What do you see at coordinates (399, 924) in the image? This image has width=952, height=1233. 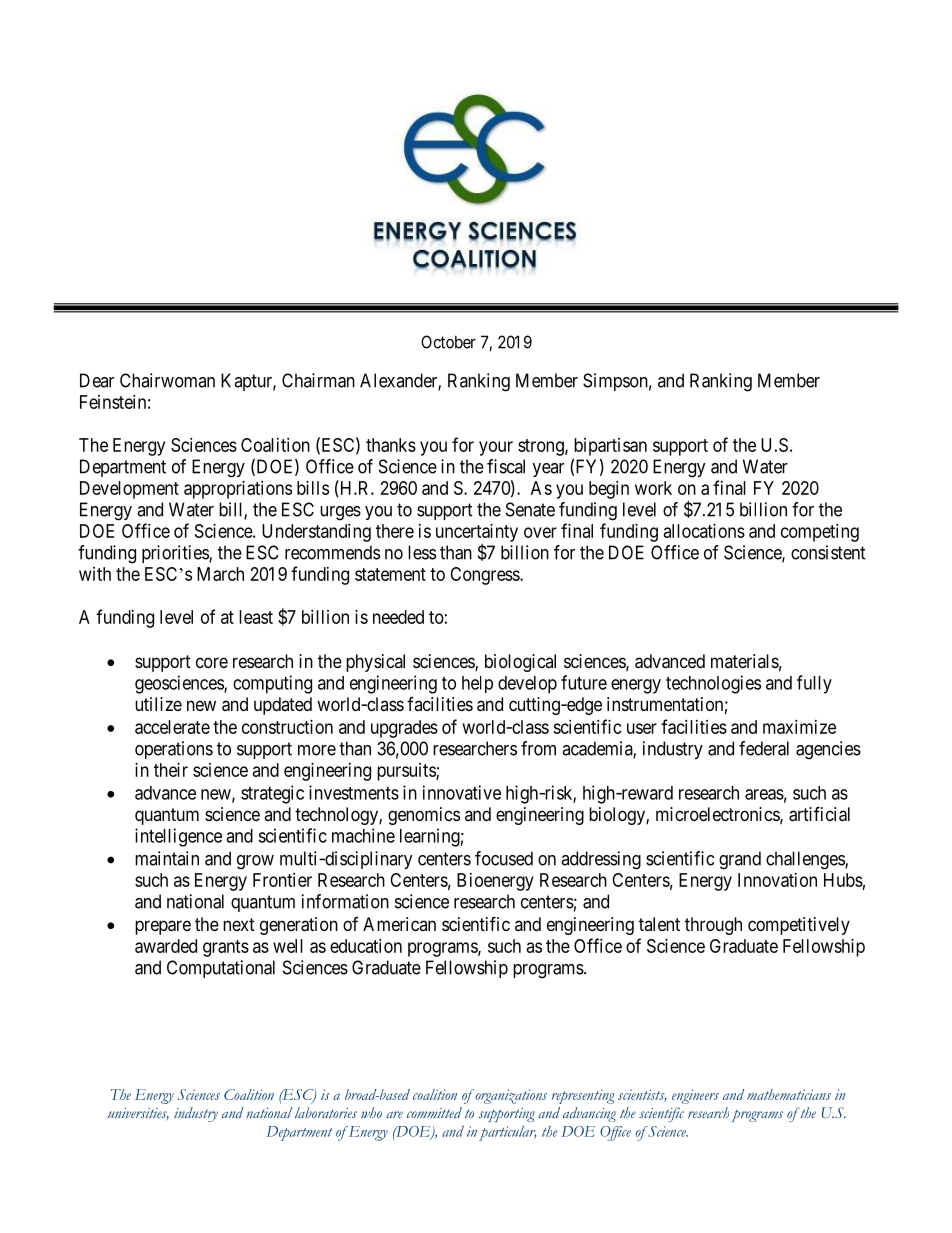 I see `American` at bounding box center [399, 924].
